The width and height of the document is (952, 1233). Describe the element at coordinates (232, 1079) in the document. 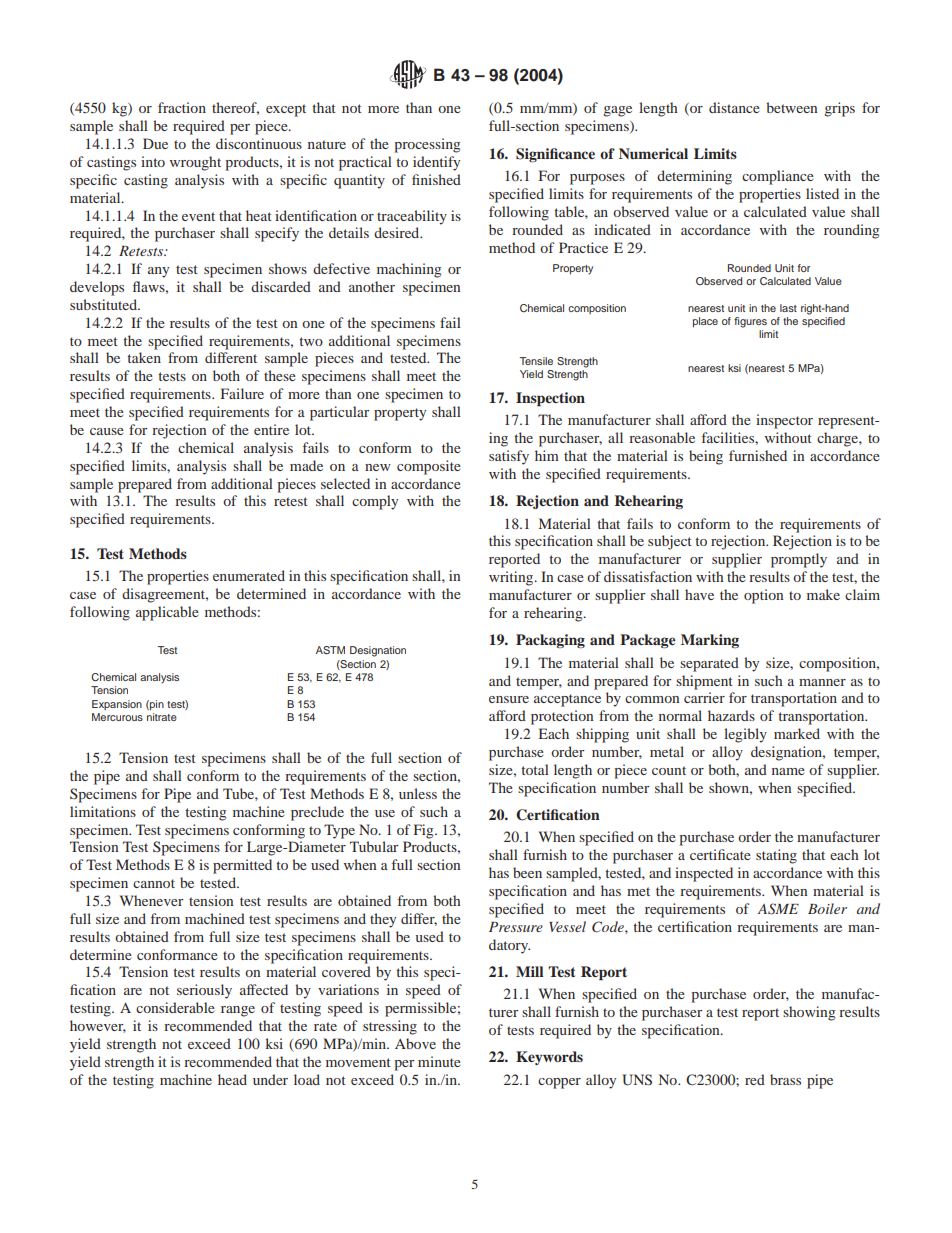

I see `head` at that location.
